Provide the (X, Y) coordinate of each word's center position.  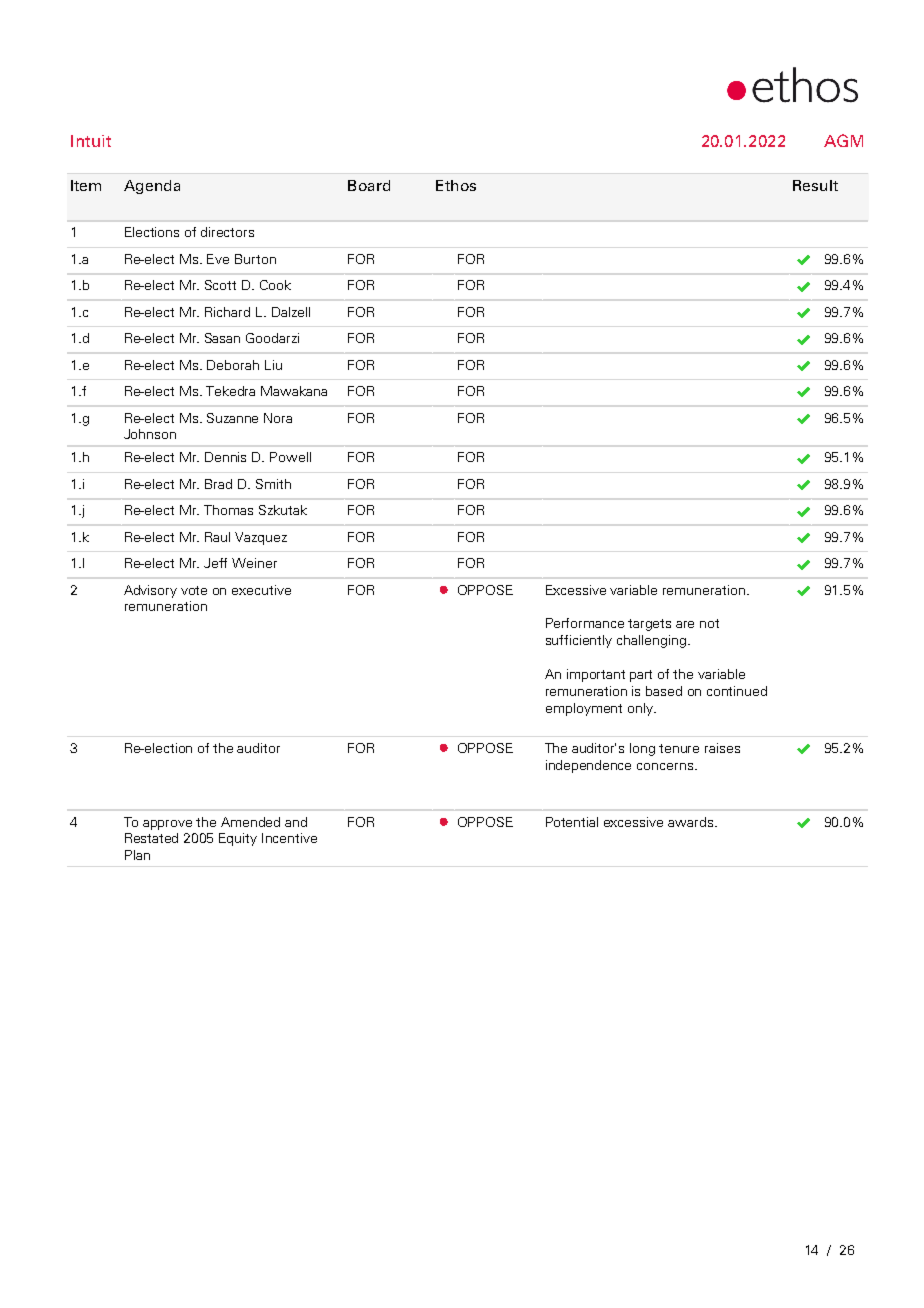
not (709, 623)
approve (167, 825)
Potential (572, 822)
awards (692, 822)
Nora (278, 418)
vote (194, 590)
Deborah (233, 365)
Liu (273, 365)
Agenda (152, 187)
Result (815, 185)
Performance (585, 623)
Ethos (456, 185)
